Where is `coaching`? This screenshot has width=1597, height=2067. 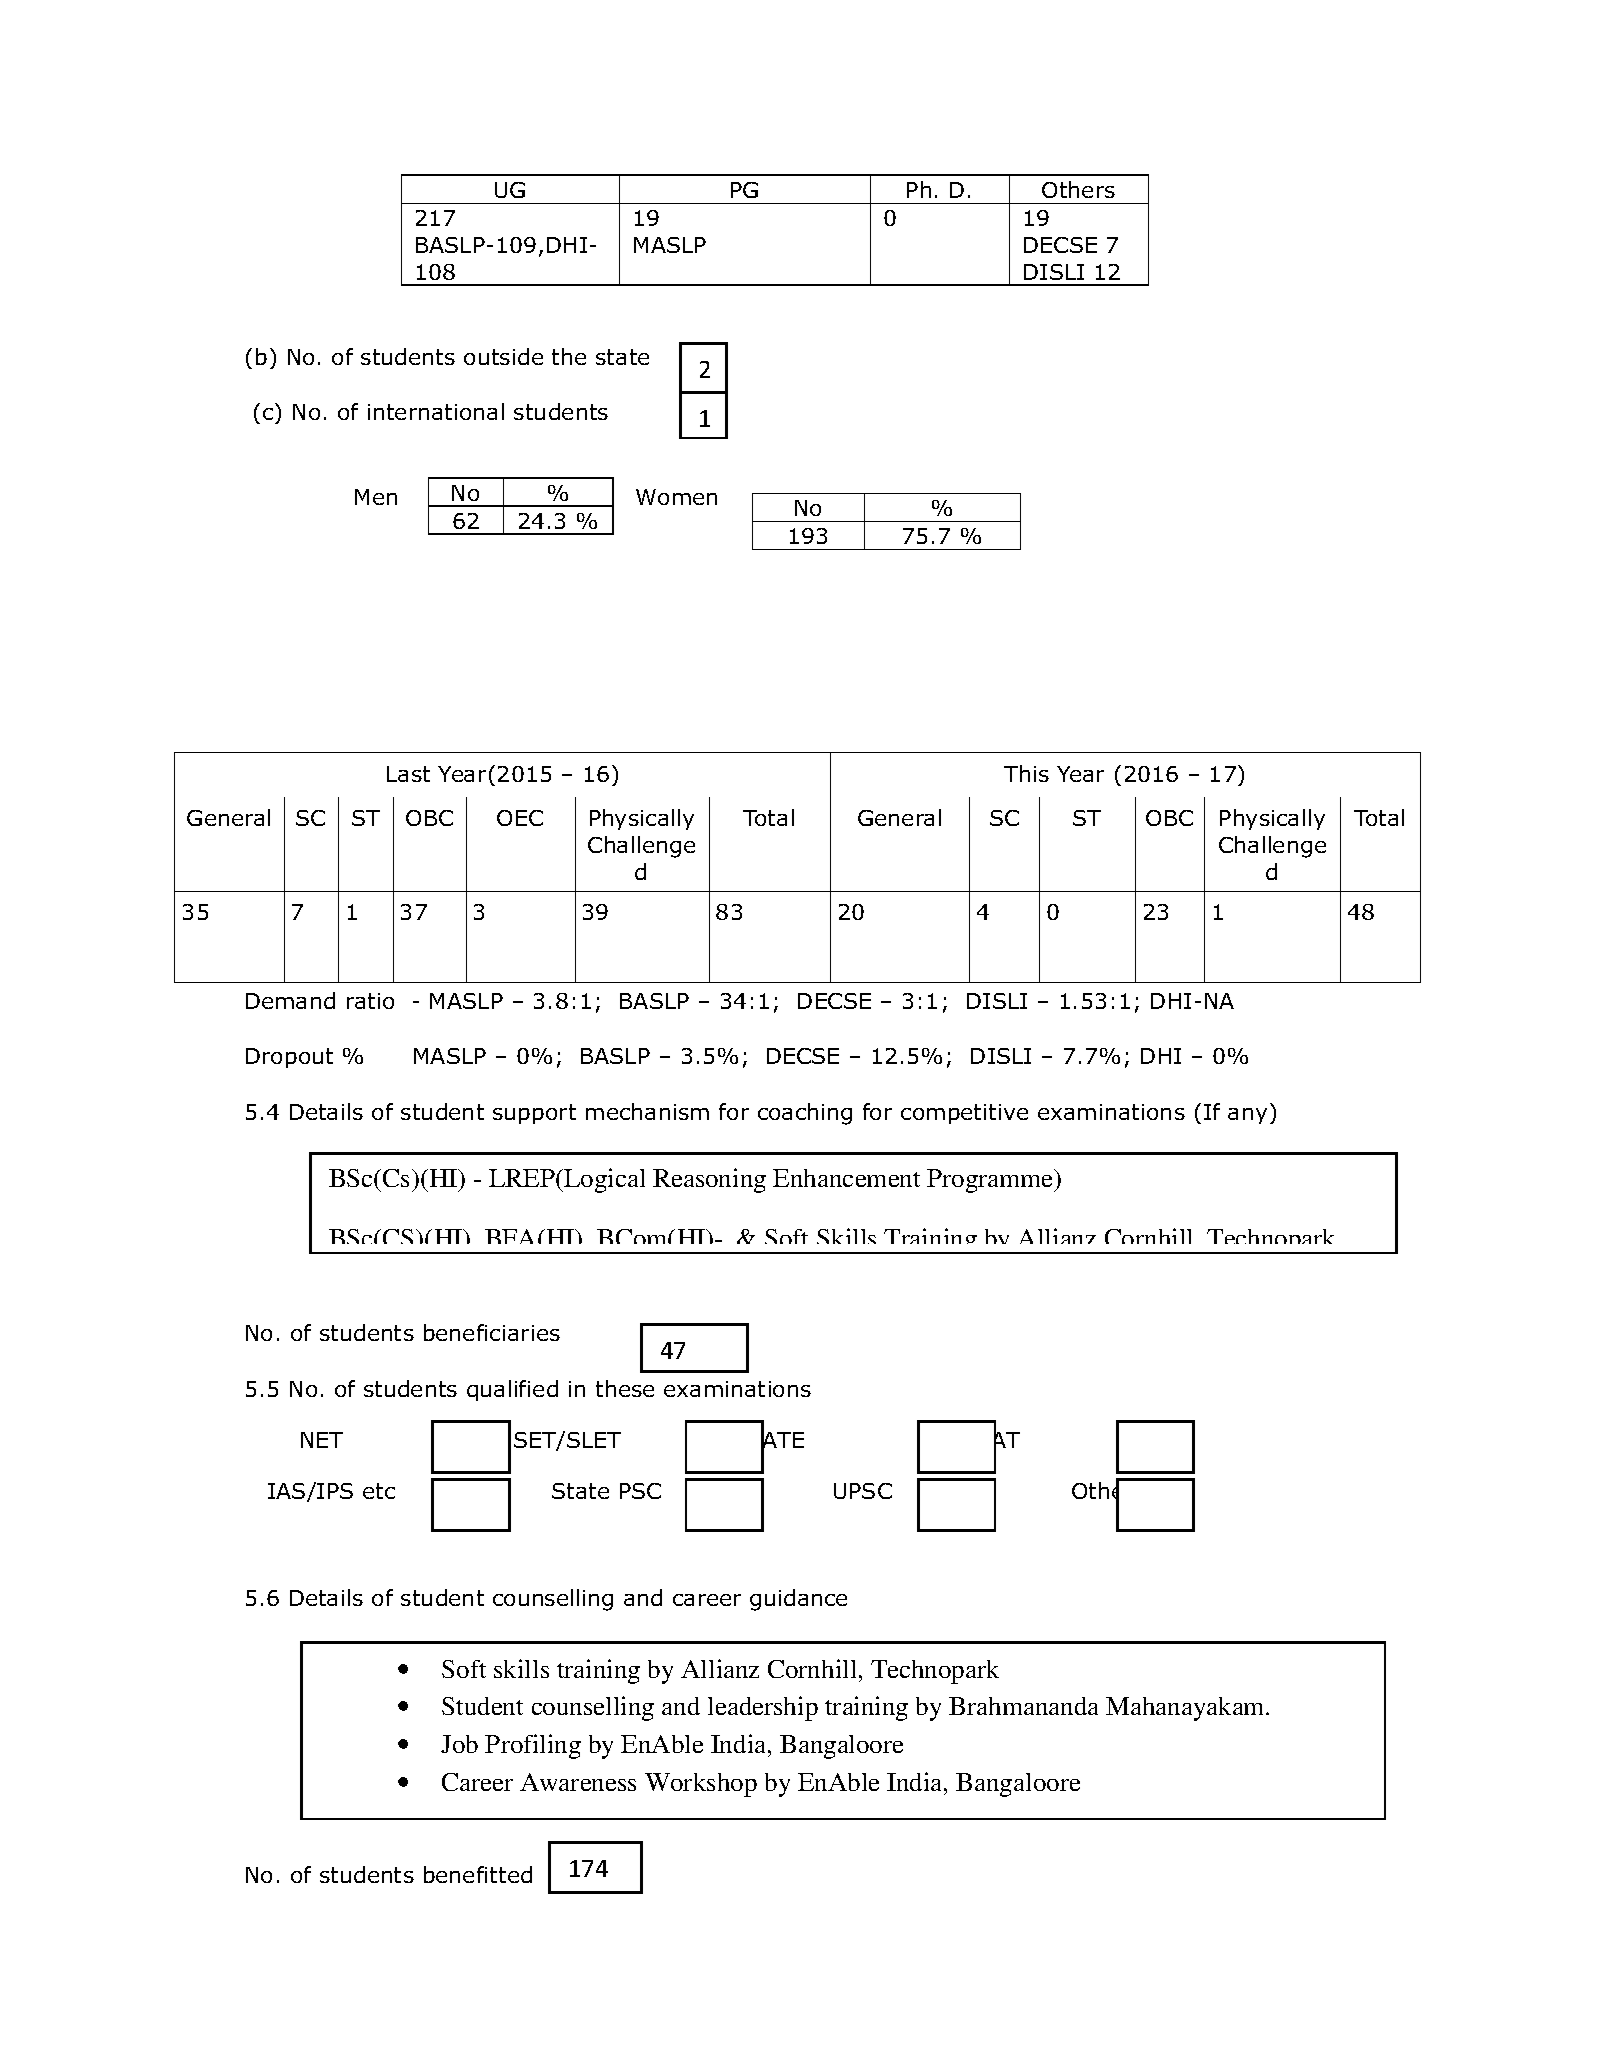
coaching is located at coordinates (805, 1114).
